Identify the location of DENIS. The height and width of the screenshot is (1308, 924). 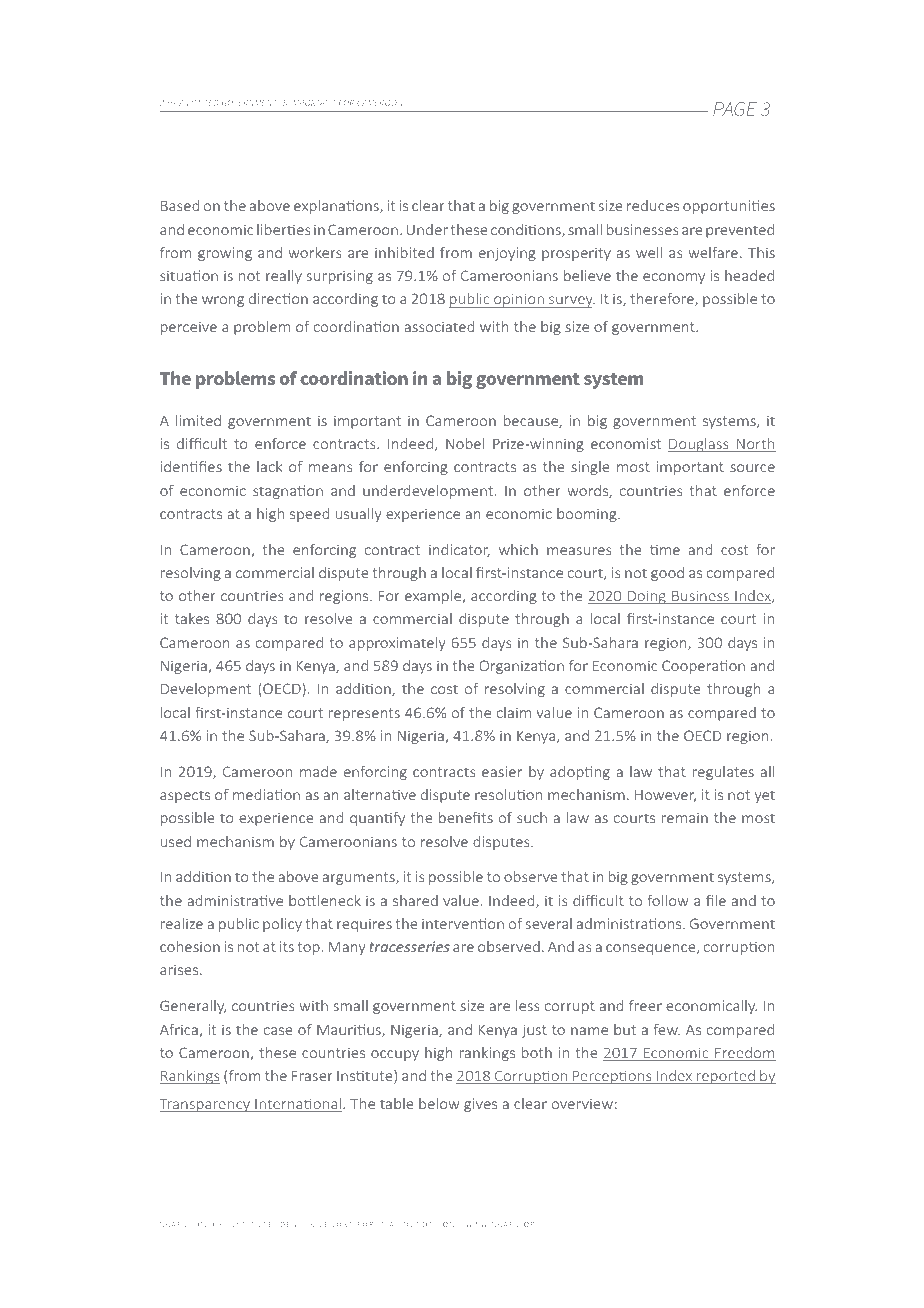
(293, 1224).
